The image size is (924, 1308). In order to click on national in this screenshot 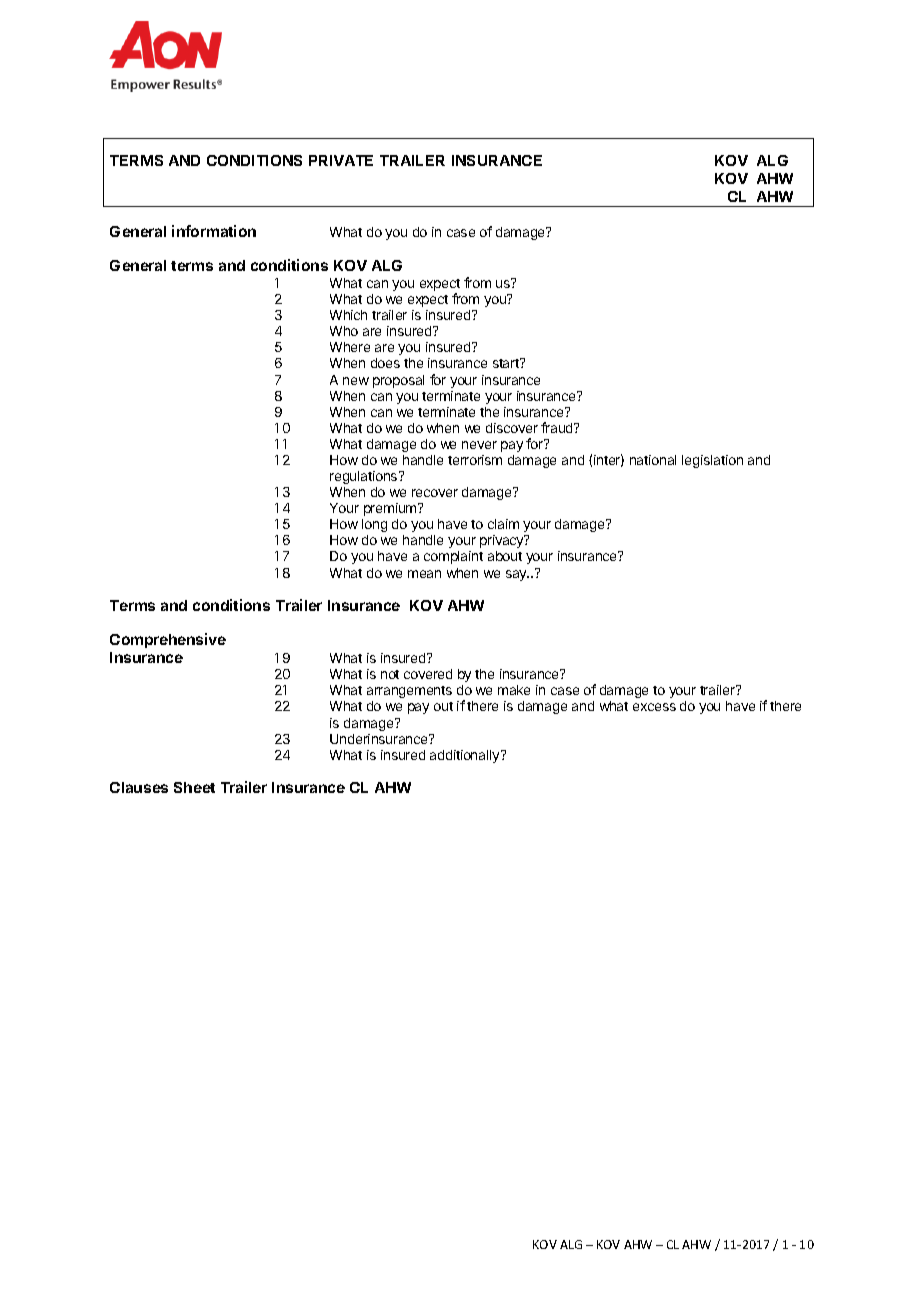, I will do `click(653, 460)`.
